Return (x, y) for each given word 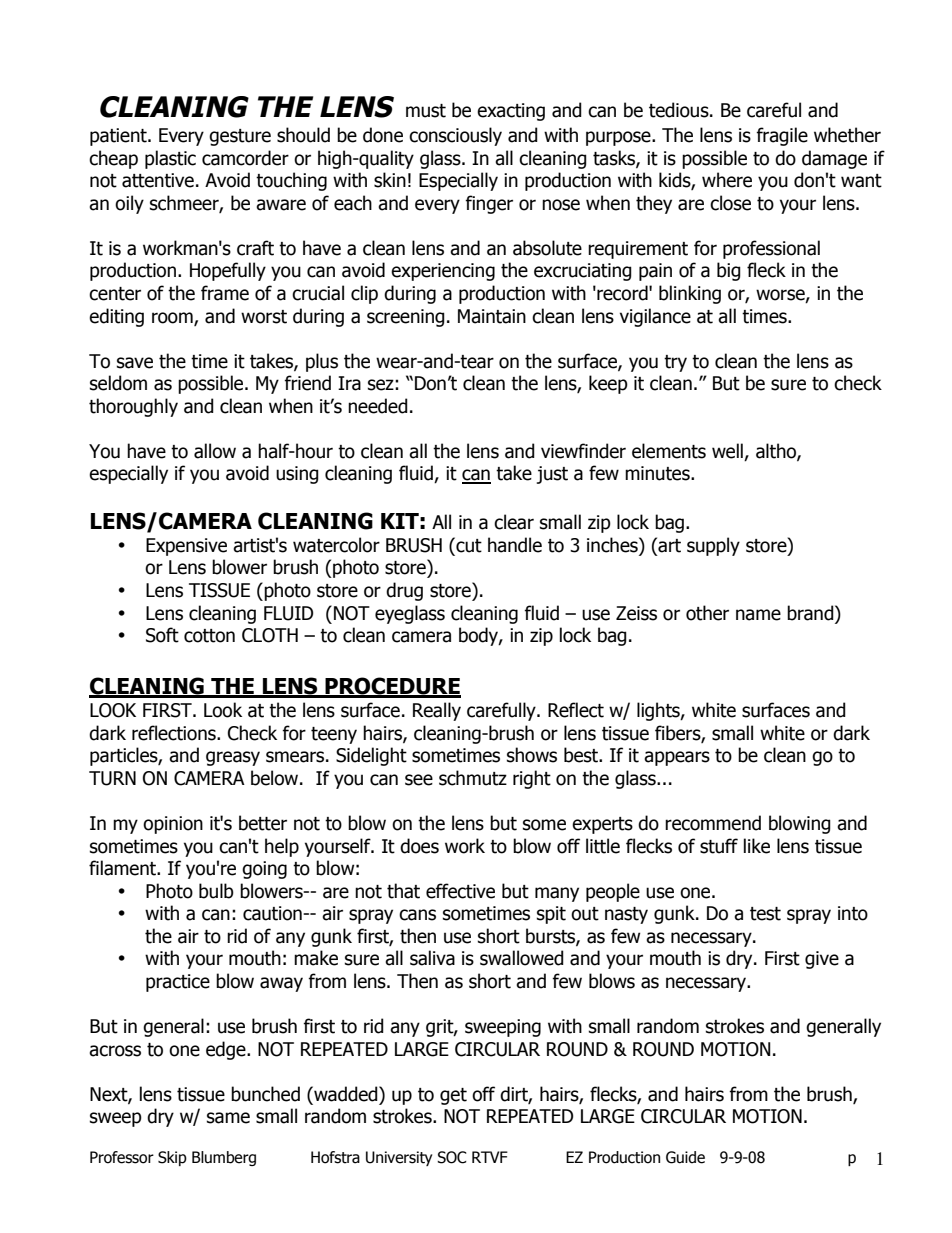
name (758, 615)
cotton (209, 636)
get (453, 1096)
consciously (455, 136)
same (228, 1118)
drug (404, 591)
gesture (240, 137)
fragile (782, 136)
